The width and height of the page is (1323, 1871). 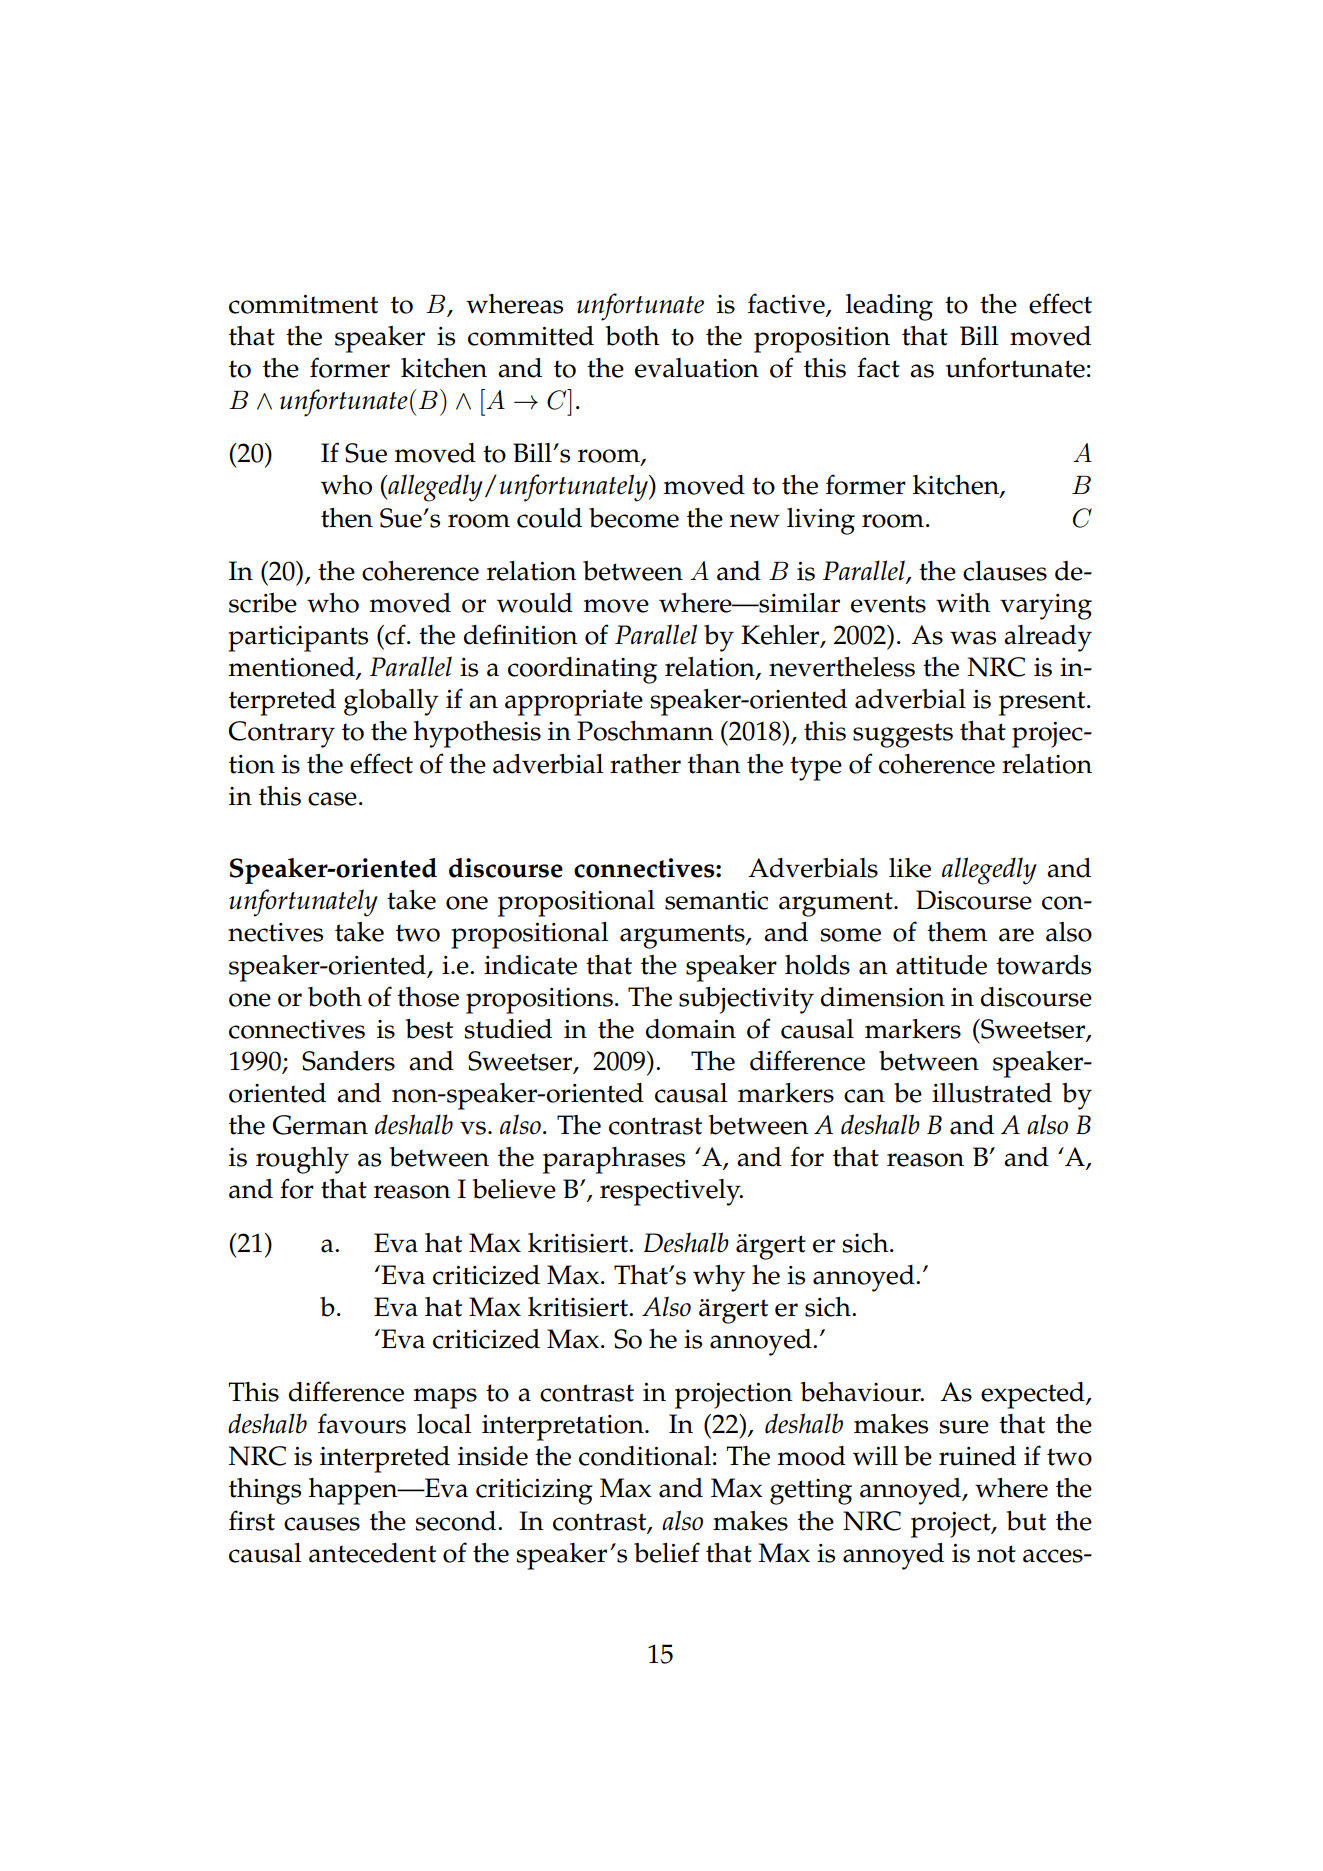 What do you see at coordinates (582, 670) in the page?
I see `coordinating` at bounding box center [582, 670].
